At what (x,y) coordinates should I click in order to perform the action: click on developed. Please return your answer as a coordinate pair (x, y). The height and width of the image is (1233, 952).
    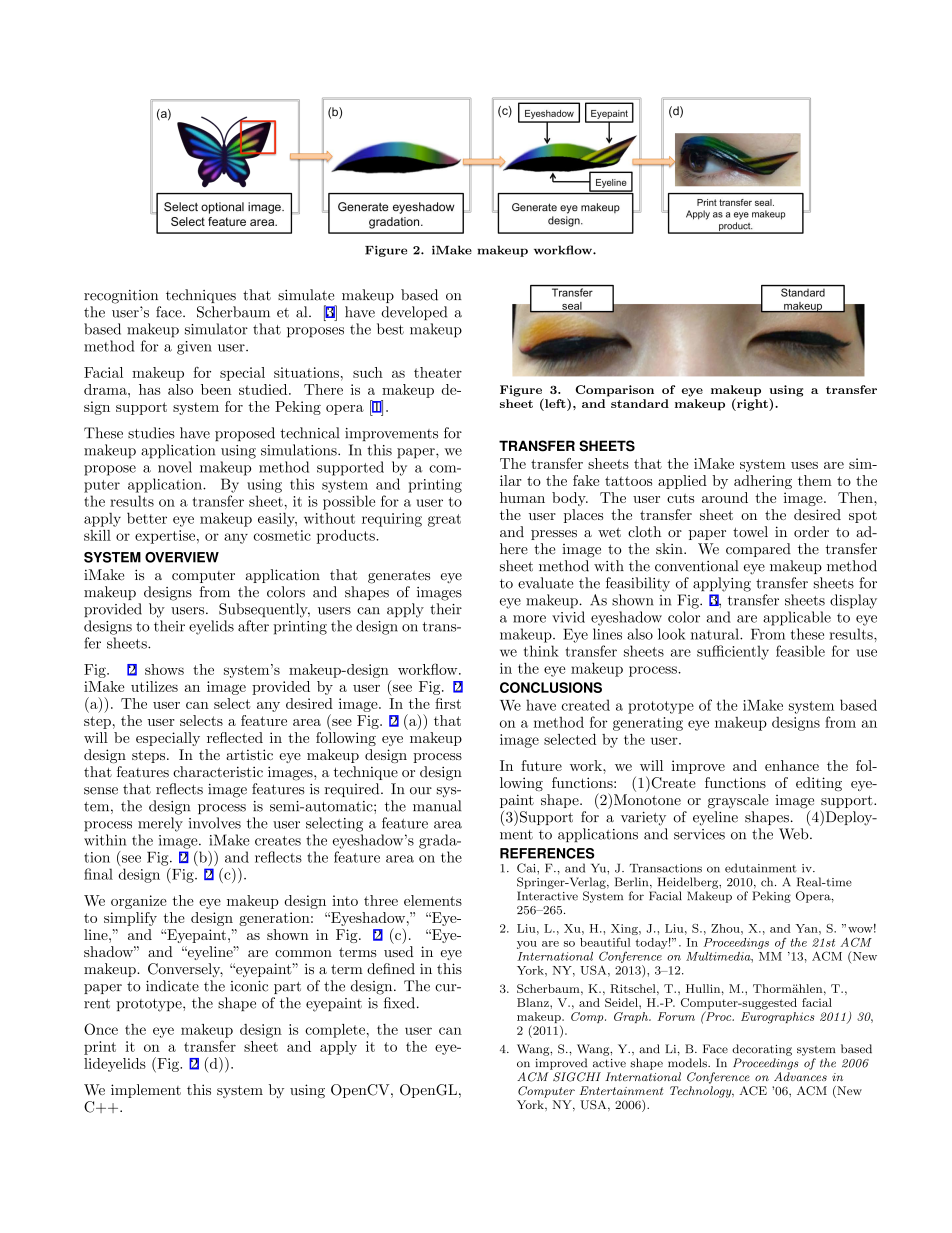
    Looking at the image, I should click on (414, 313).
